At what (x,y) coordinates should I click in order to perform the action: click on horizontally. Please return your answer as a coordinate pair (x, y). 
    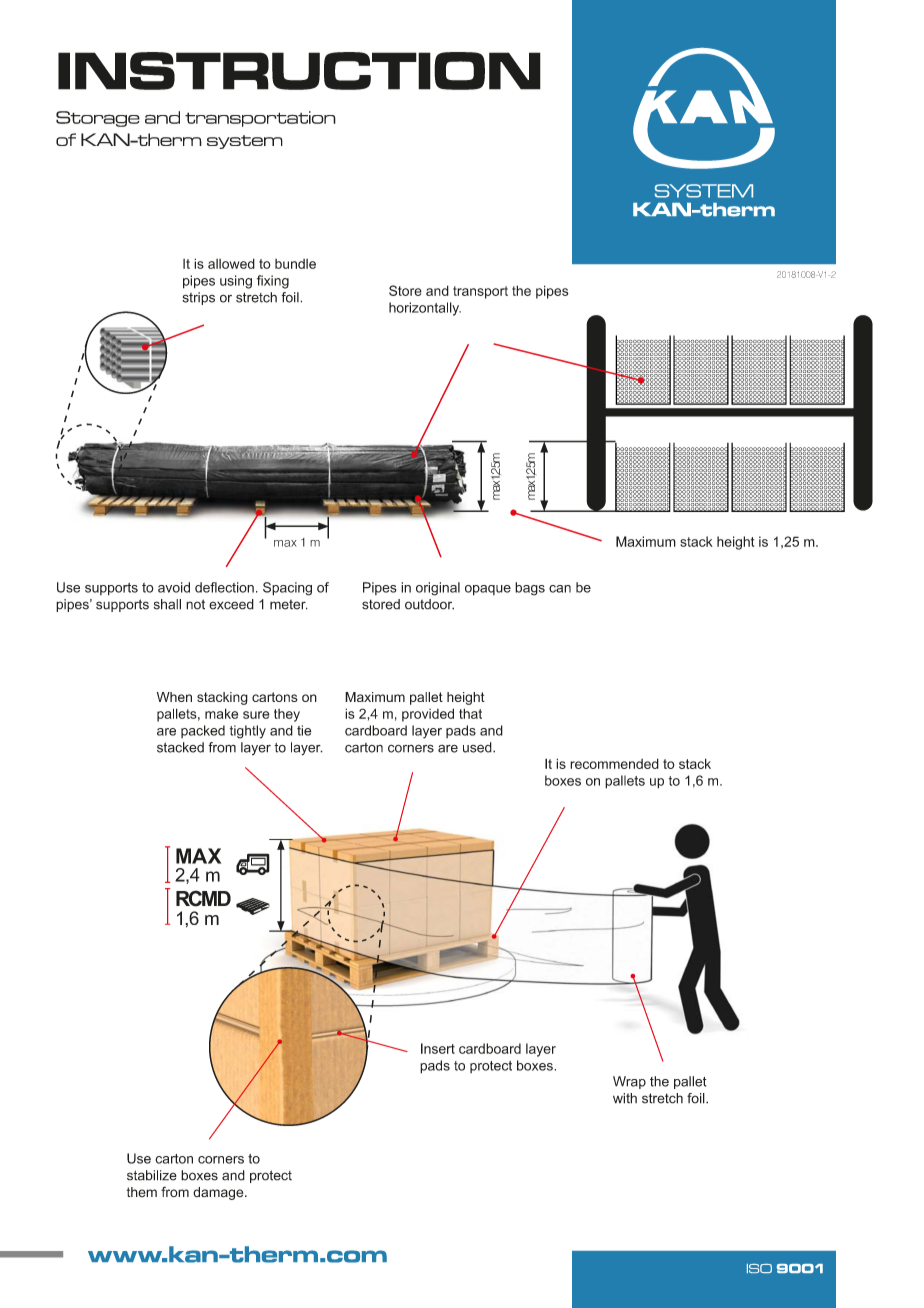
    Looking at the image, I should click on (425, 309).
